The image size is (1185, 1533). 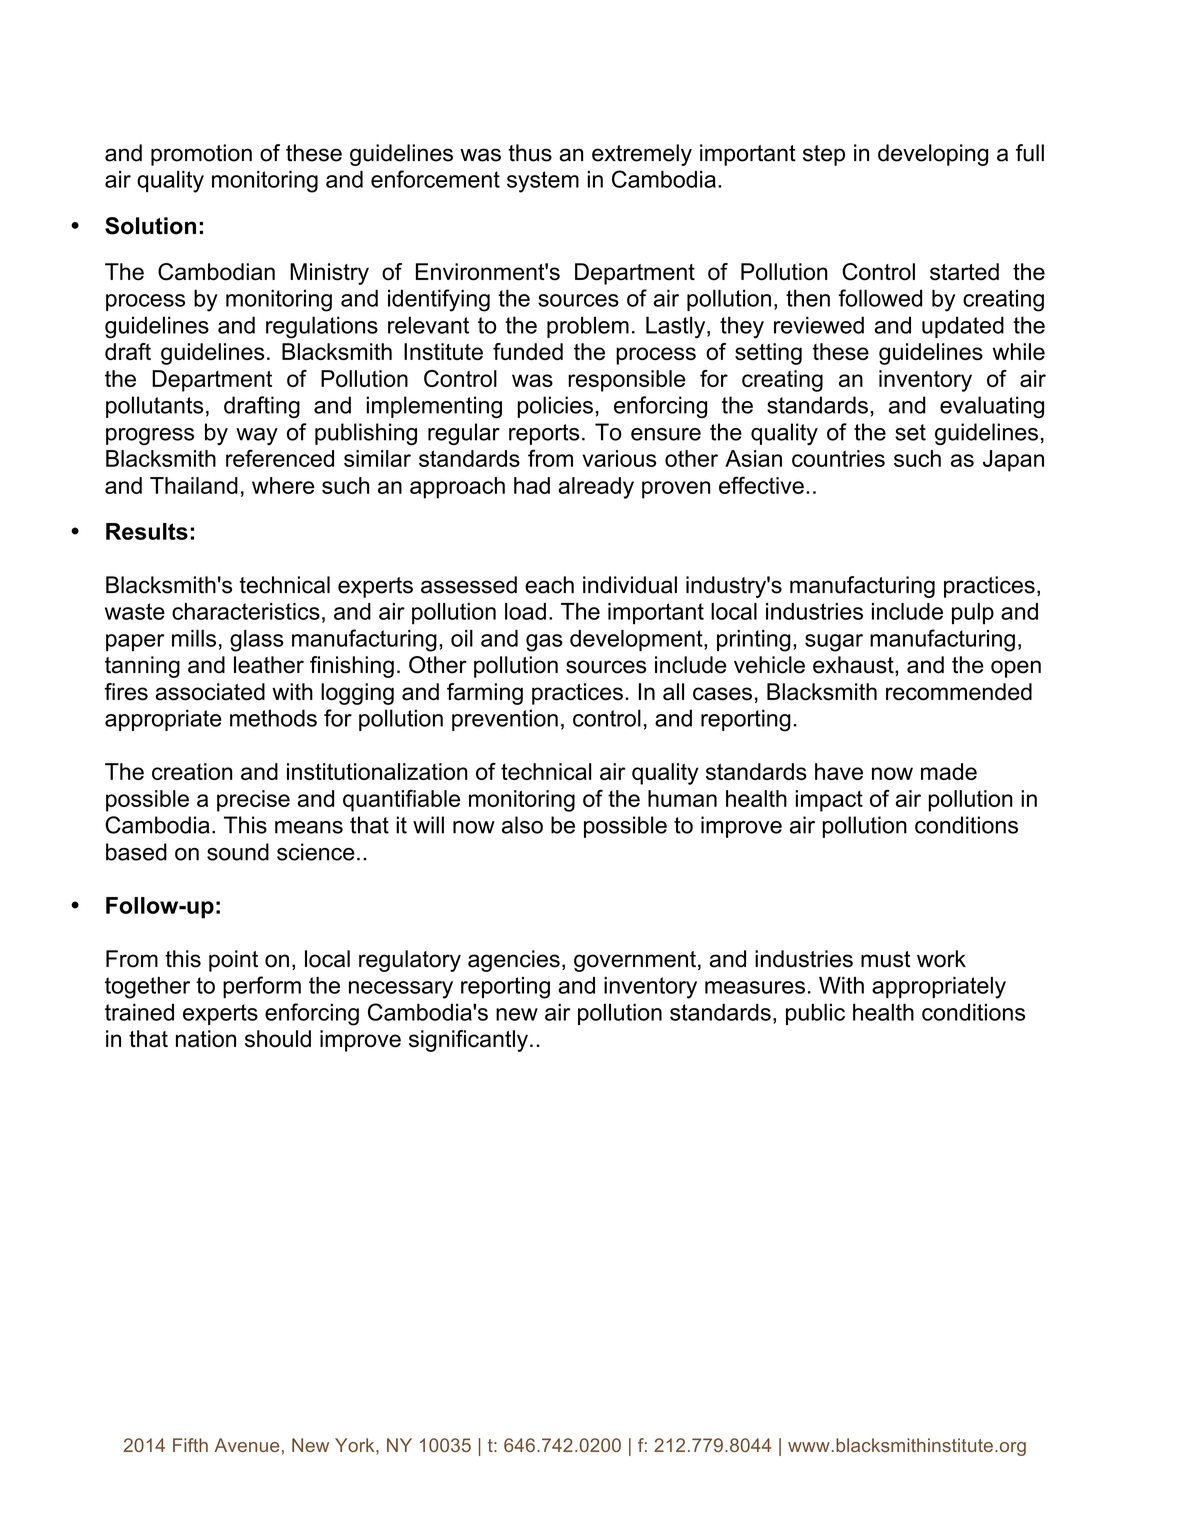 I want to click on made, so click(x=949, y=771).
